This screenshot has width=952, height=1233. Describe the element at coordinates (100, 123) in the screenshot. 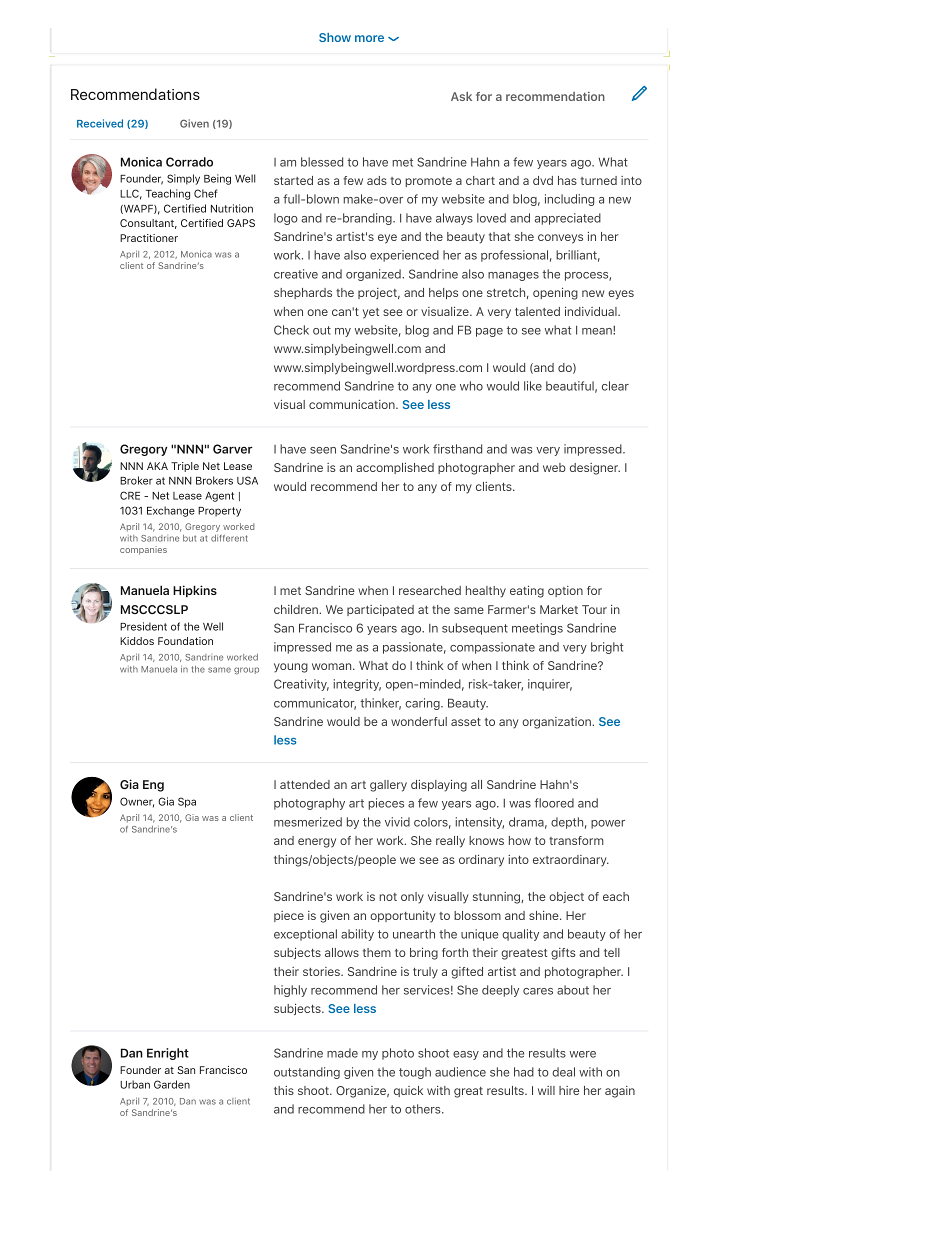

I see `Received` at that location.
